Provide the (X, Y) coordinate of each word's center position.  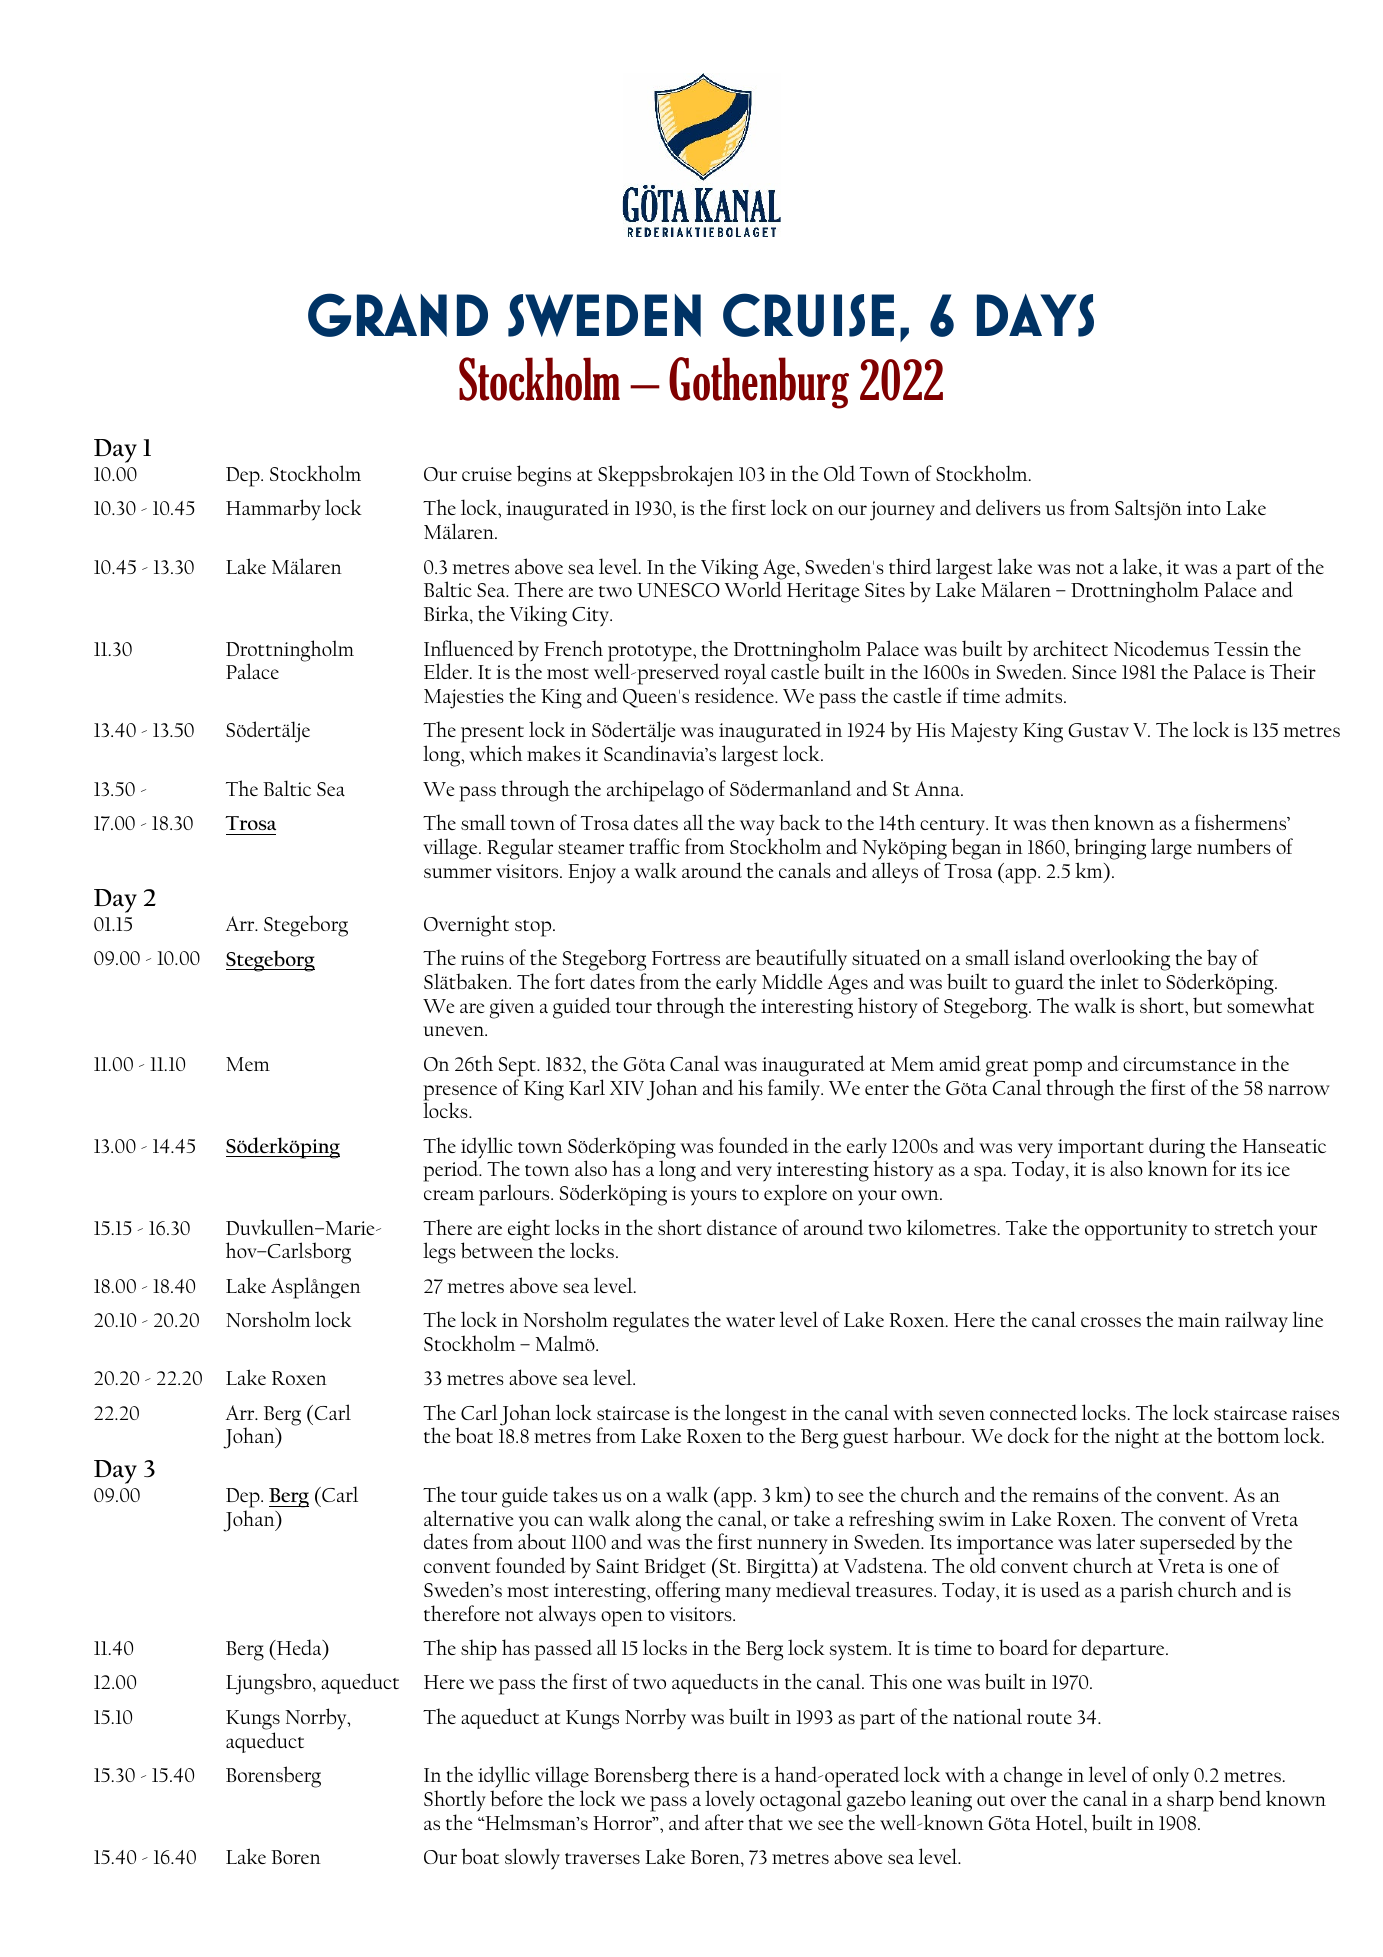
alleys (895, 872)
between (497, 1250)
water (750, 1322)
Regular (520, 849)
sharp (1190, 1801)
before (516, 1798)
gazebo (876, 1801)
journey (902, 511)
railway (1256, 1322)
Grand (398, 315)
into (1204, 508)
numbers (1234, 846)
